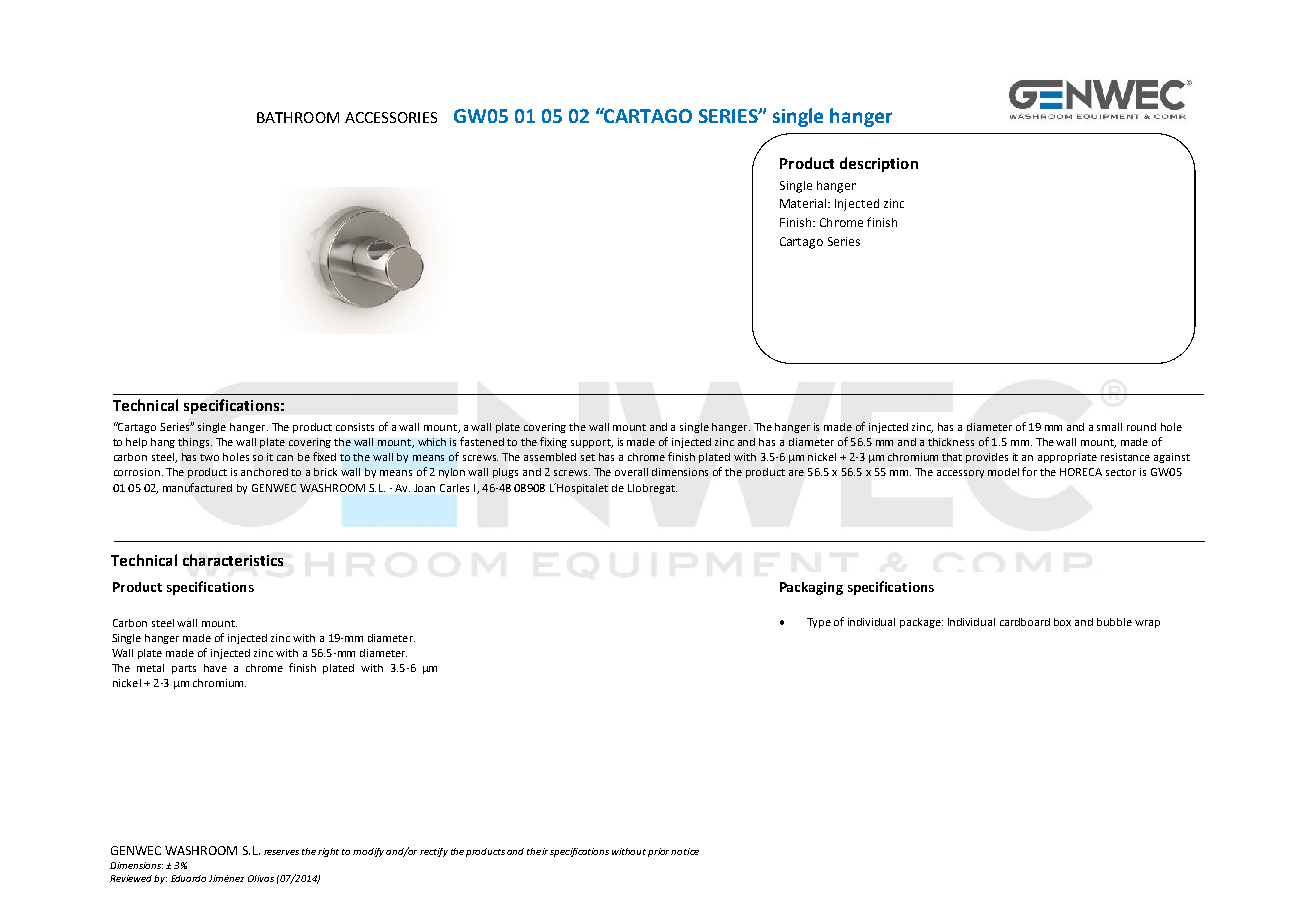  What do you see at coordinates (281, 852) in the page?
I see `reserves` at bounding box center [281, 852].
